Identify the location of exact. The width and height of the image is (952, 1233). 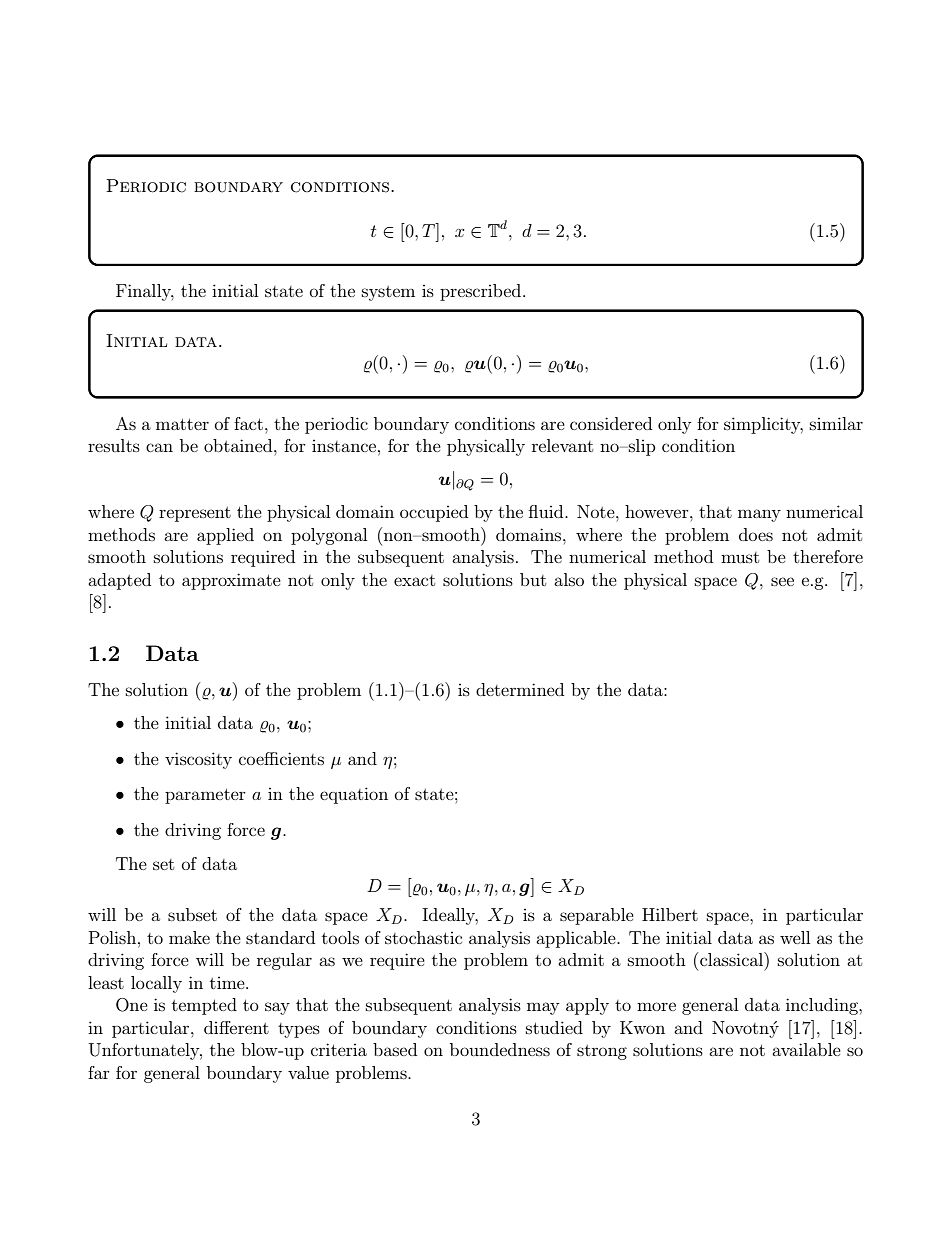
(414, 580).
